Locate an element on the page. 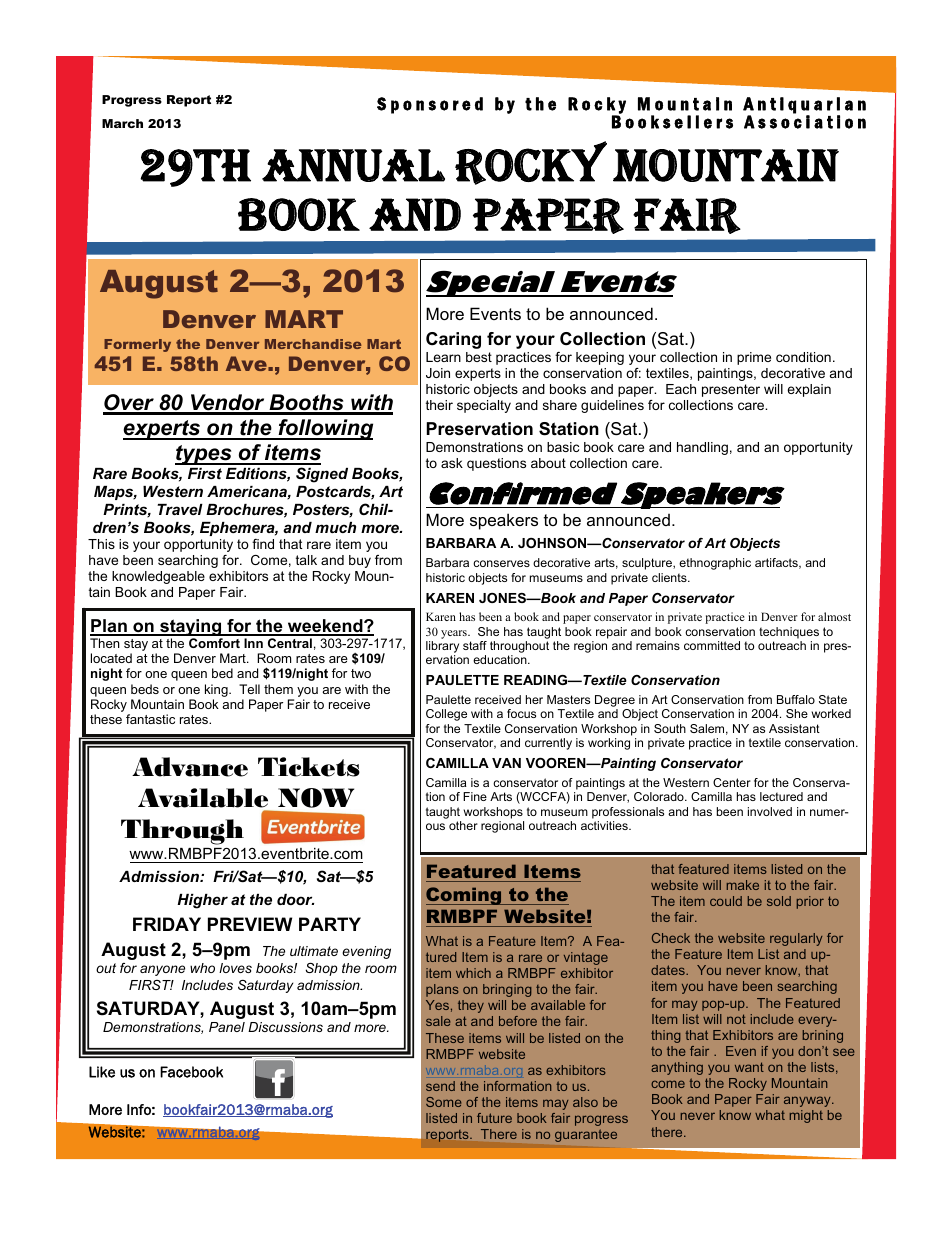 The width and height of the image is (952, 1233). located is located at coordinates (111, 658).
